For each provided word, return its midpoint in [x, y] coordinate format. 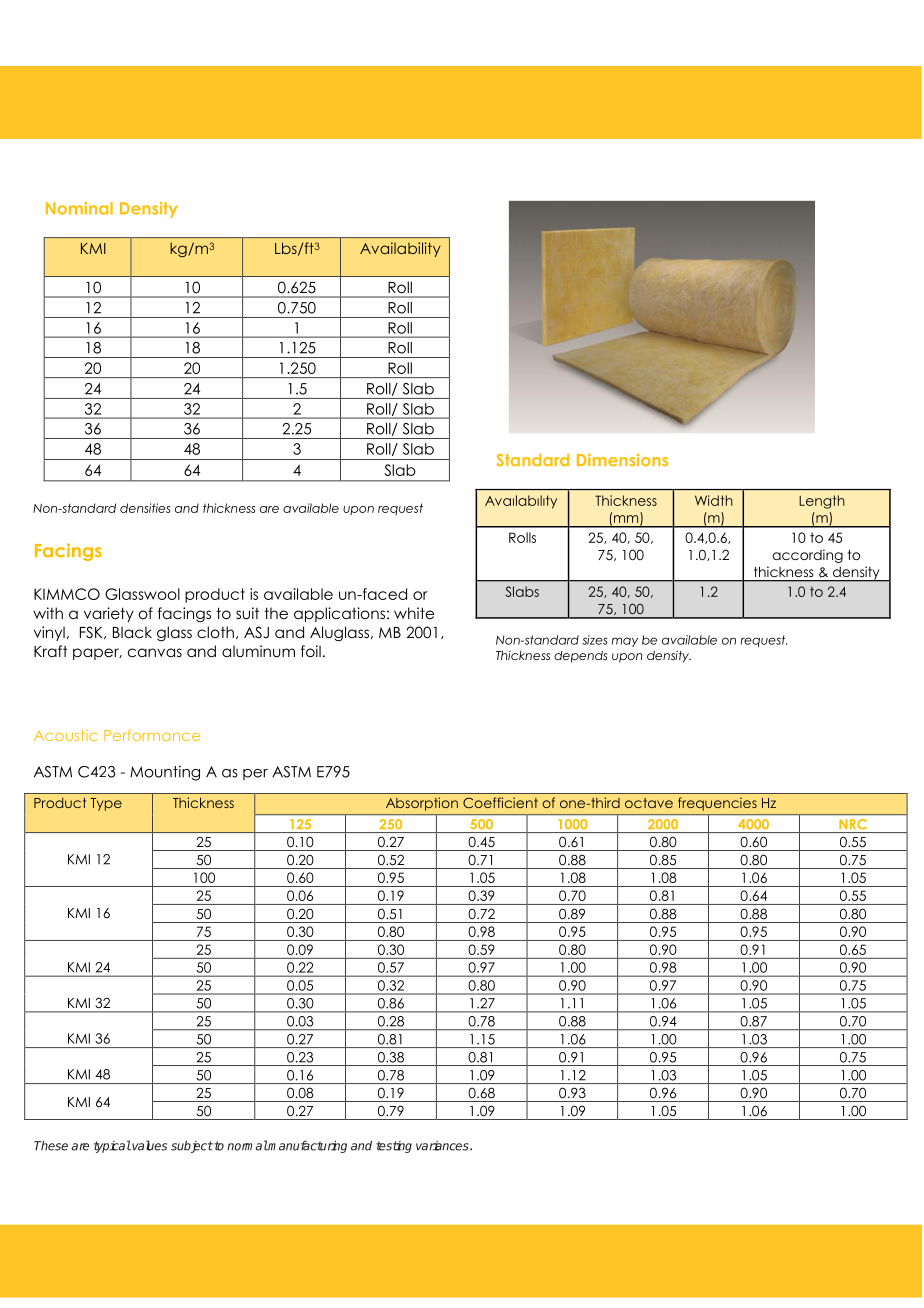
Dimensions [622, 459]
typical [112, 1146]
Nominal [79, 208]
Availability [400, 249]
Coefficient [500, 802]
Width [714, 500]
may [625, 642]
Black [132, 632]
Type [106, 804]
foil [311, 651]
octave [649, 803]
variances [443, 1146]
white [414, 613]
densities [145, 508]
